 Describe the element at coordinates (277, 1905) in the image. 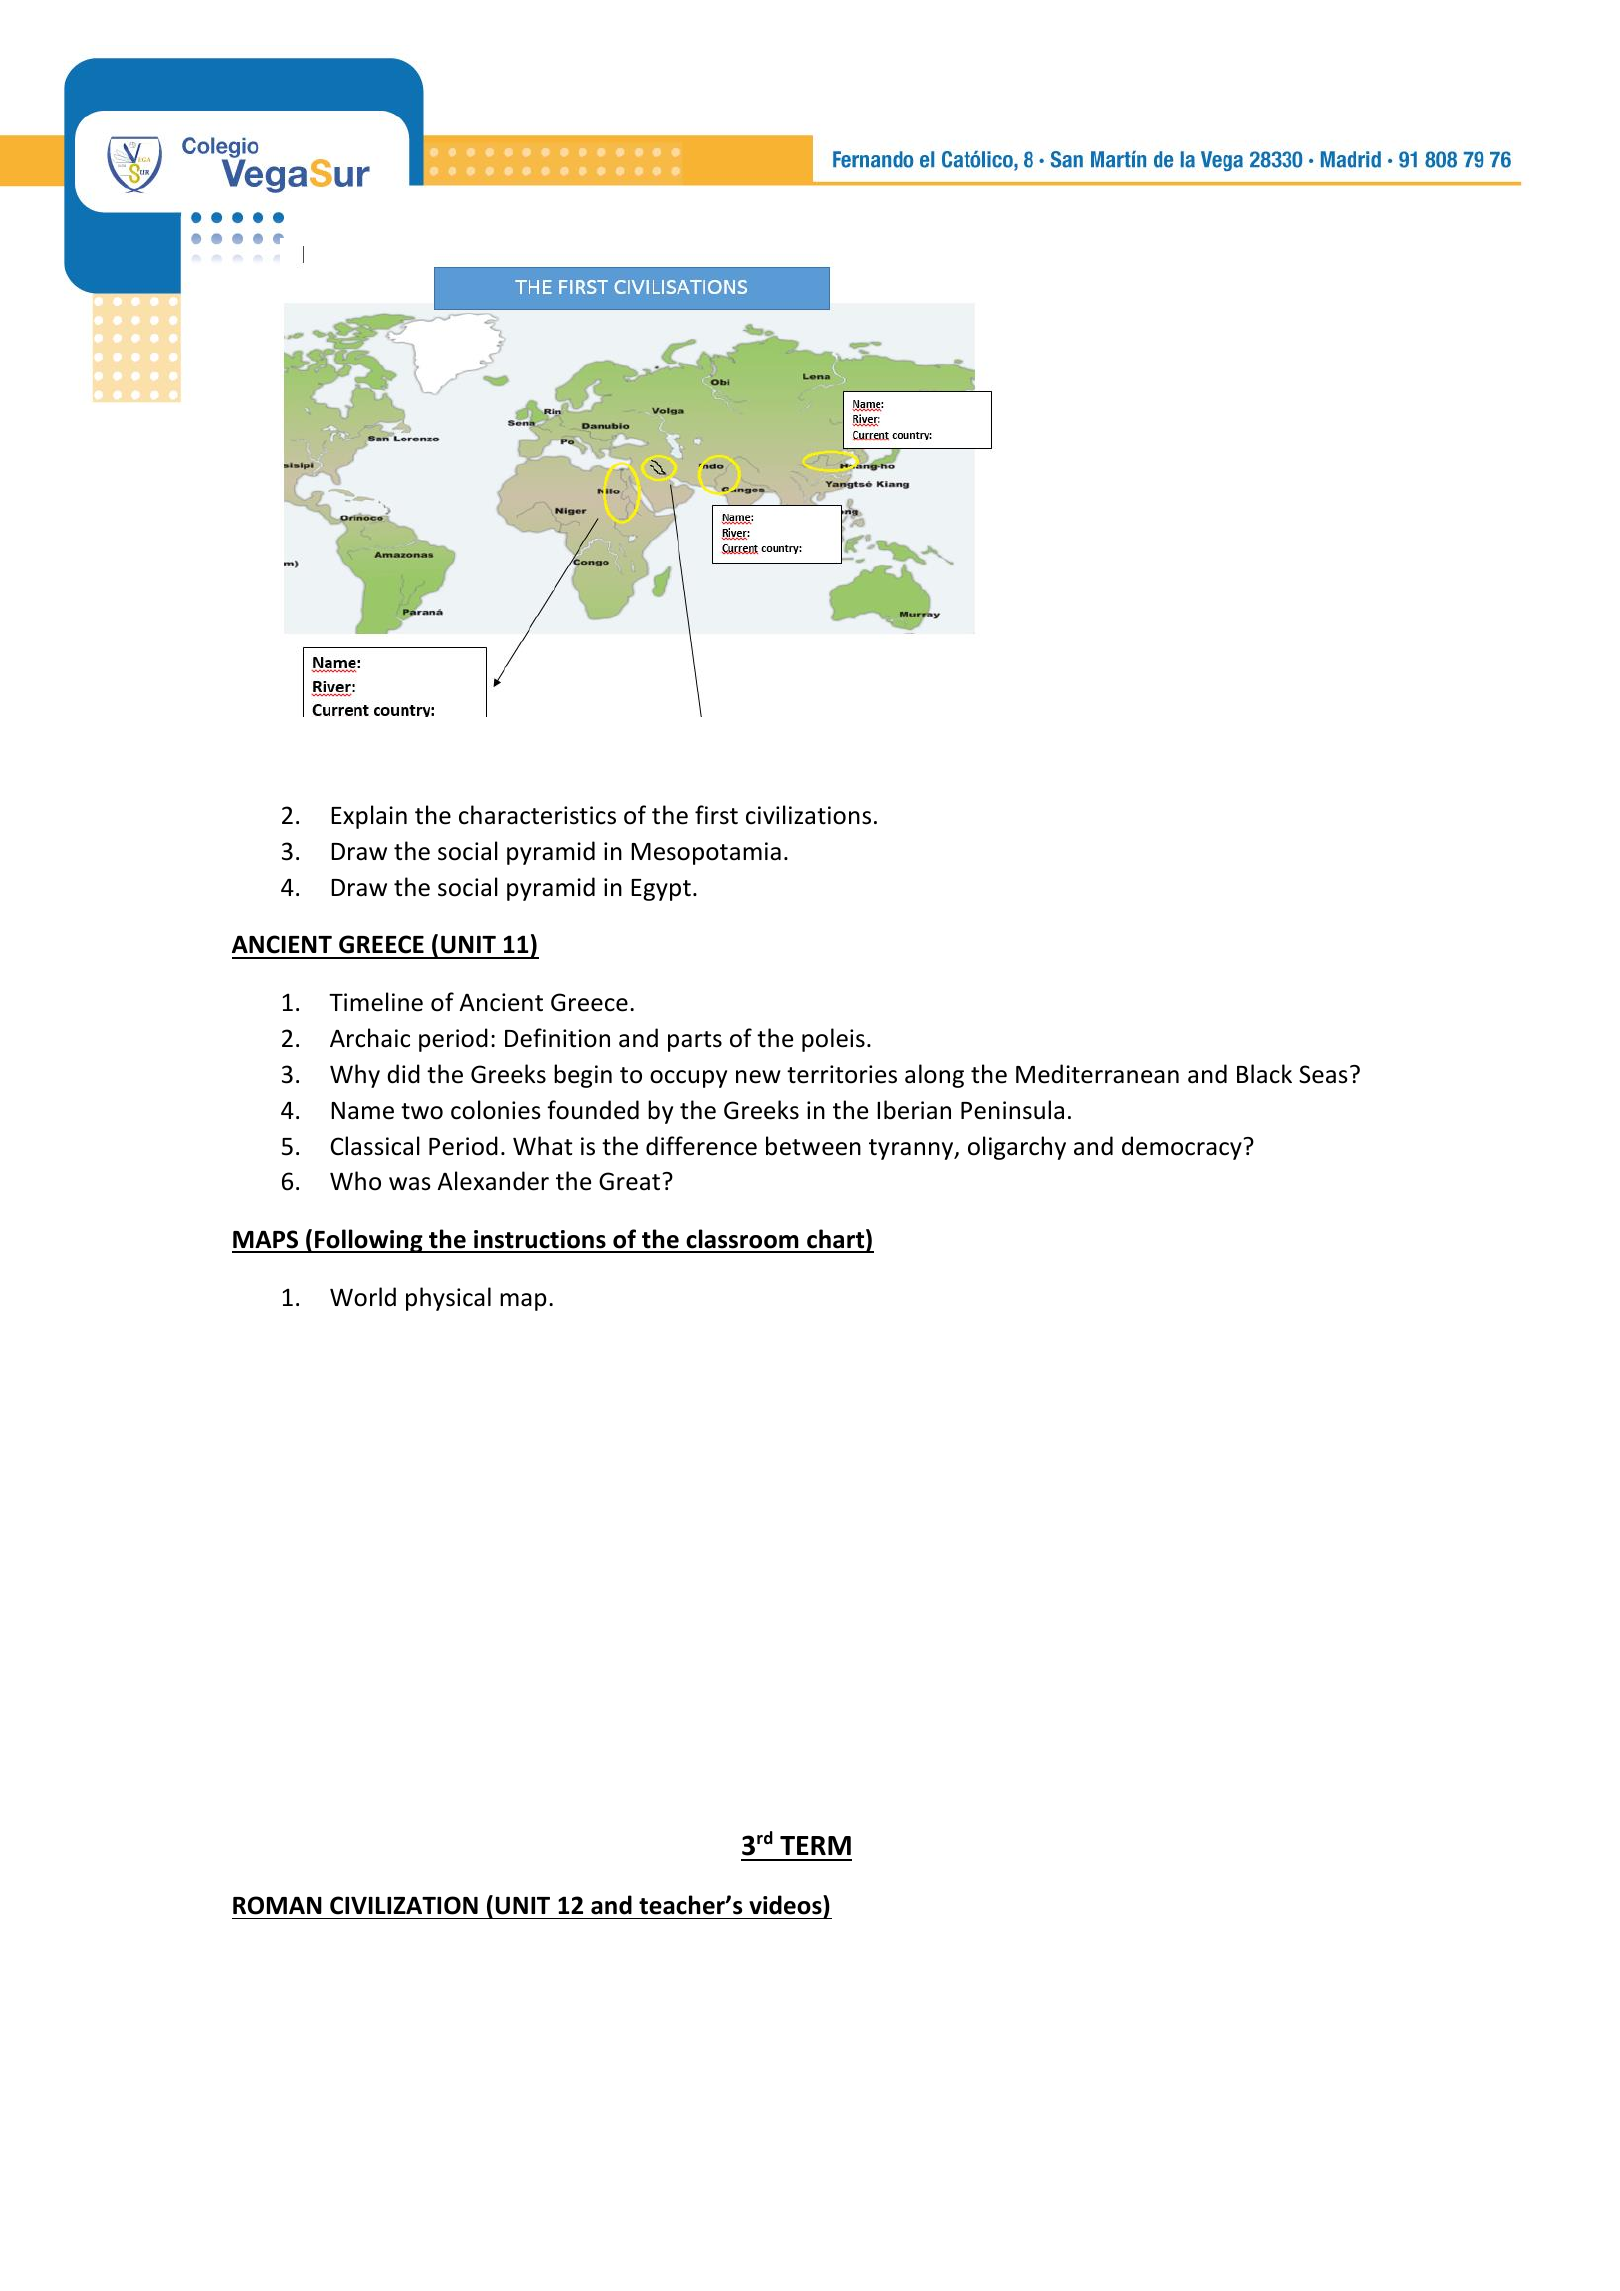

I see `ROMAN` at that location.
